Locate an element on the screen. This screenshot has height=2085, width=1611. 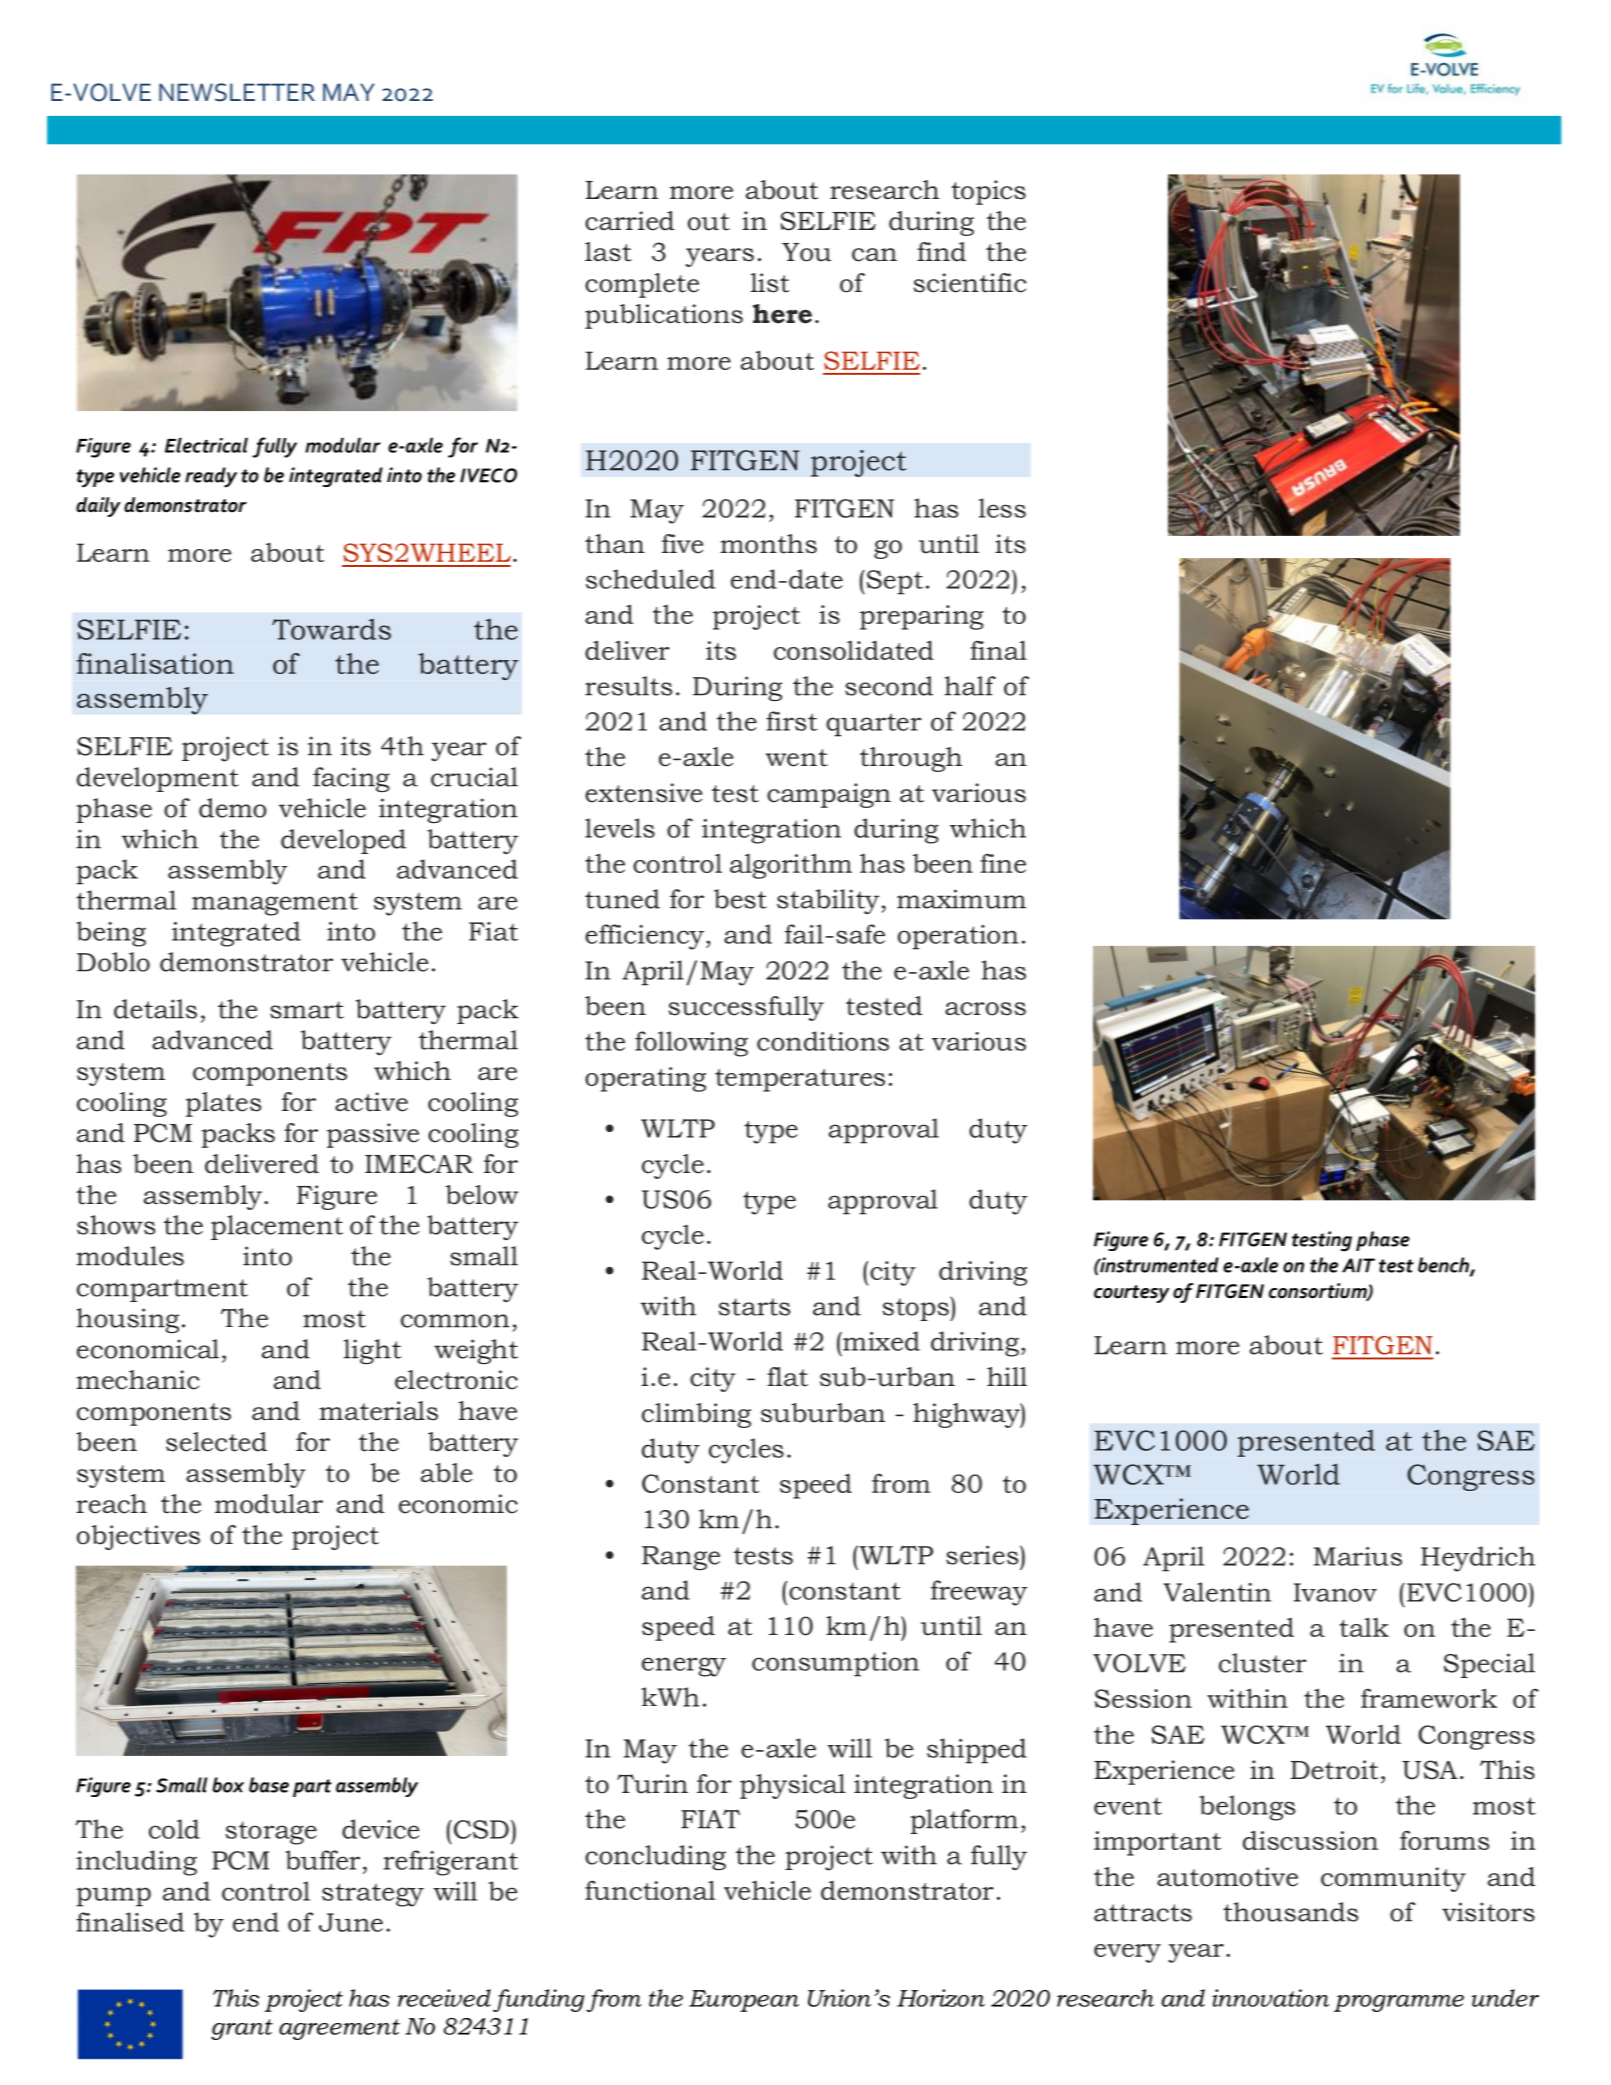
European is located at coordinates (744, 2001).
